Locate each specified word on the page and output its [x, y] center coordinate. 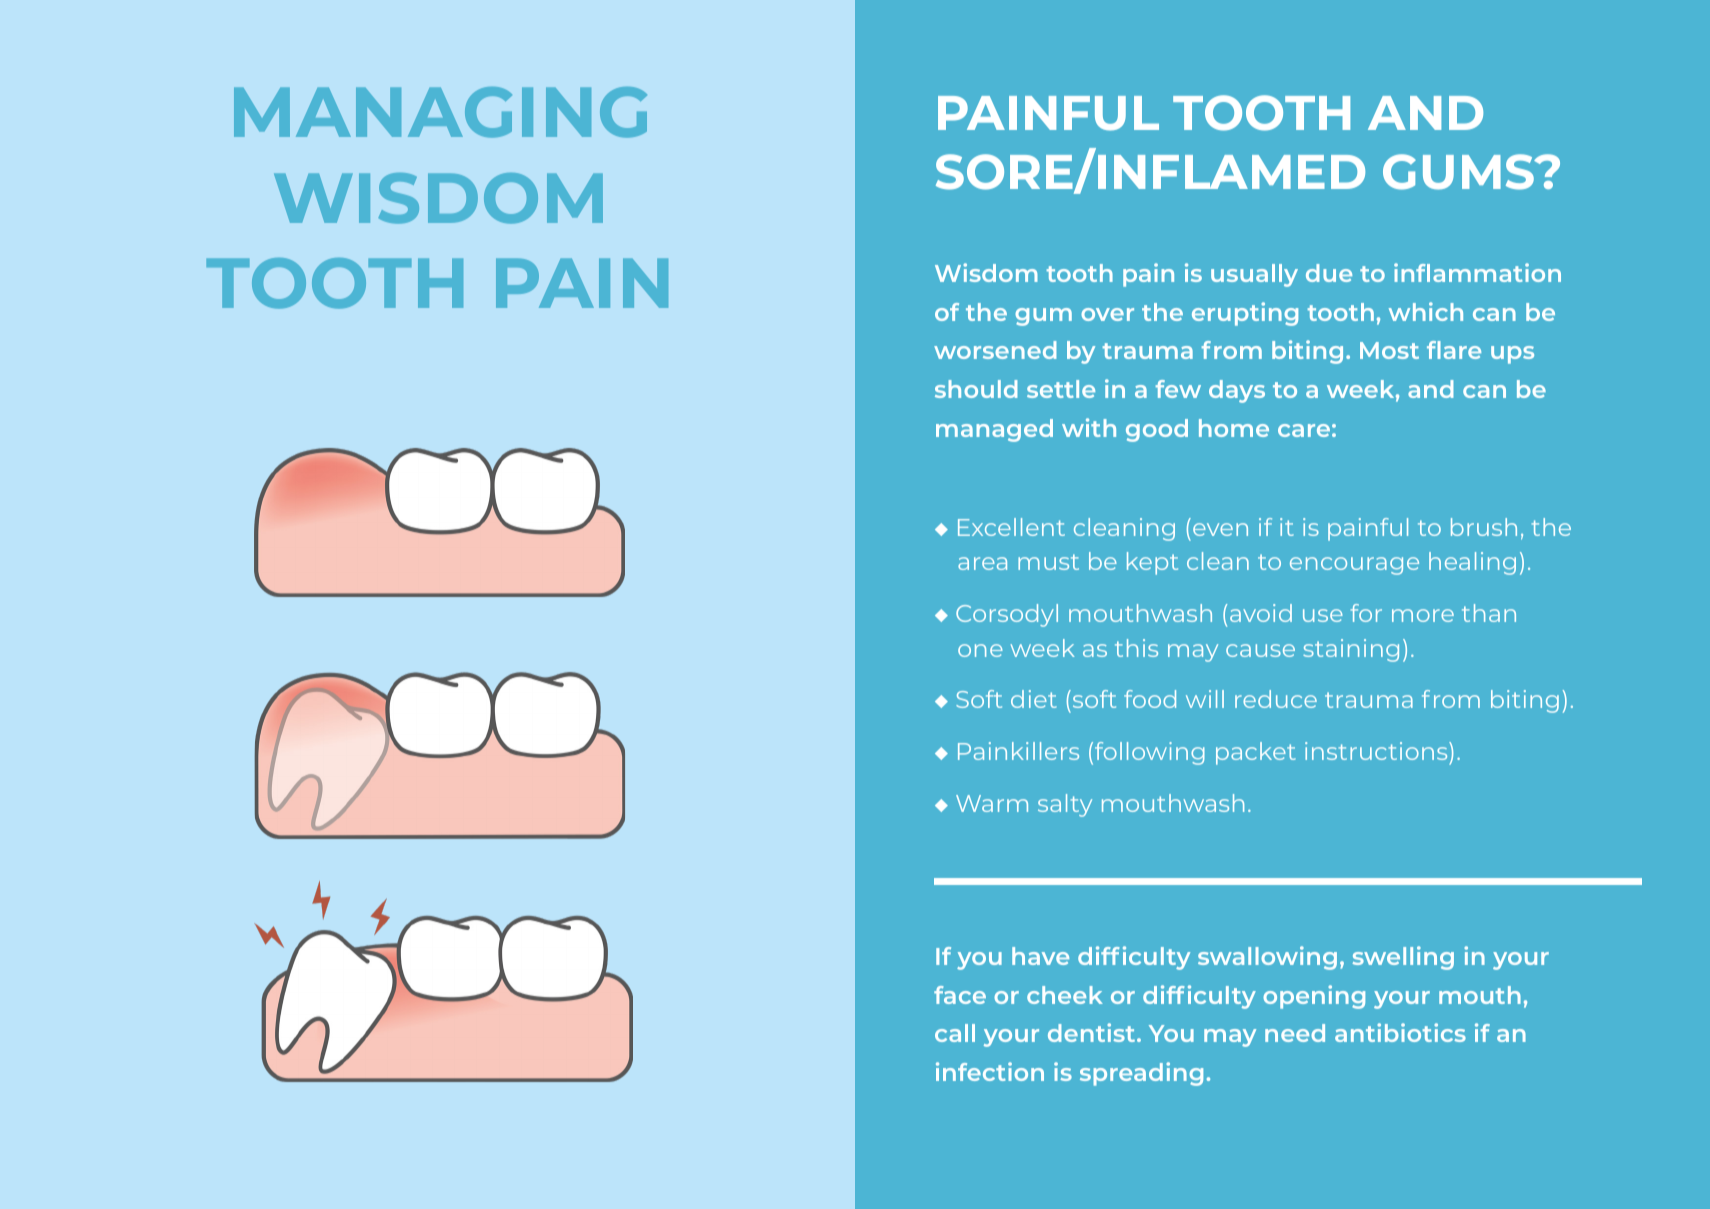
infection [990, 1071]
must [1048, 562]
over [1107, 314]
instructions [1377, 751]
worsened [995, 350]
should [976, 389]
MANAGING [440, 112]
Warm [992, 803]
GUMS [1460, 172]
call [955, 1033]
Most [1389, 350]
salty [1065, 805]
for [1366, 613]
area [982, 563]
